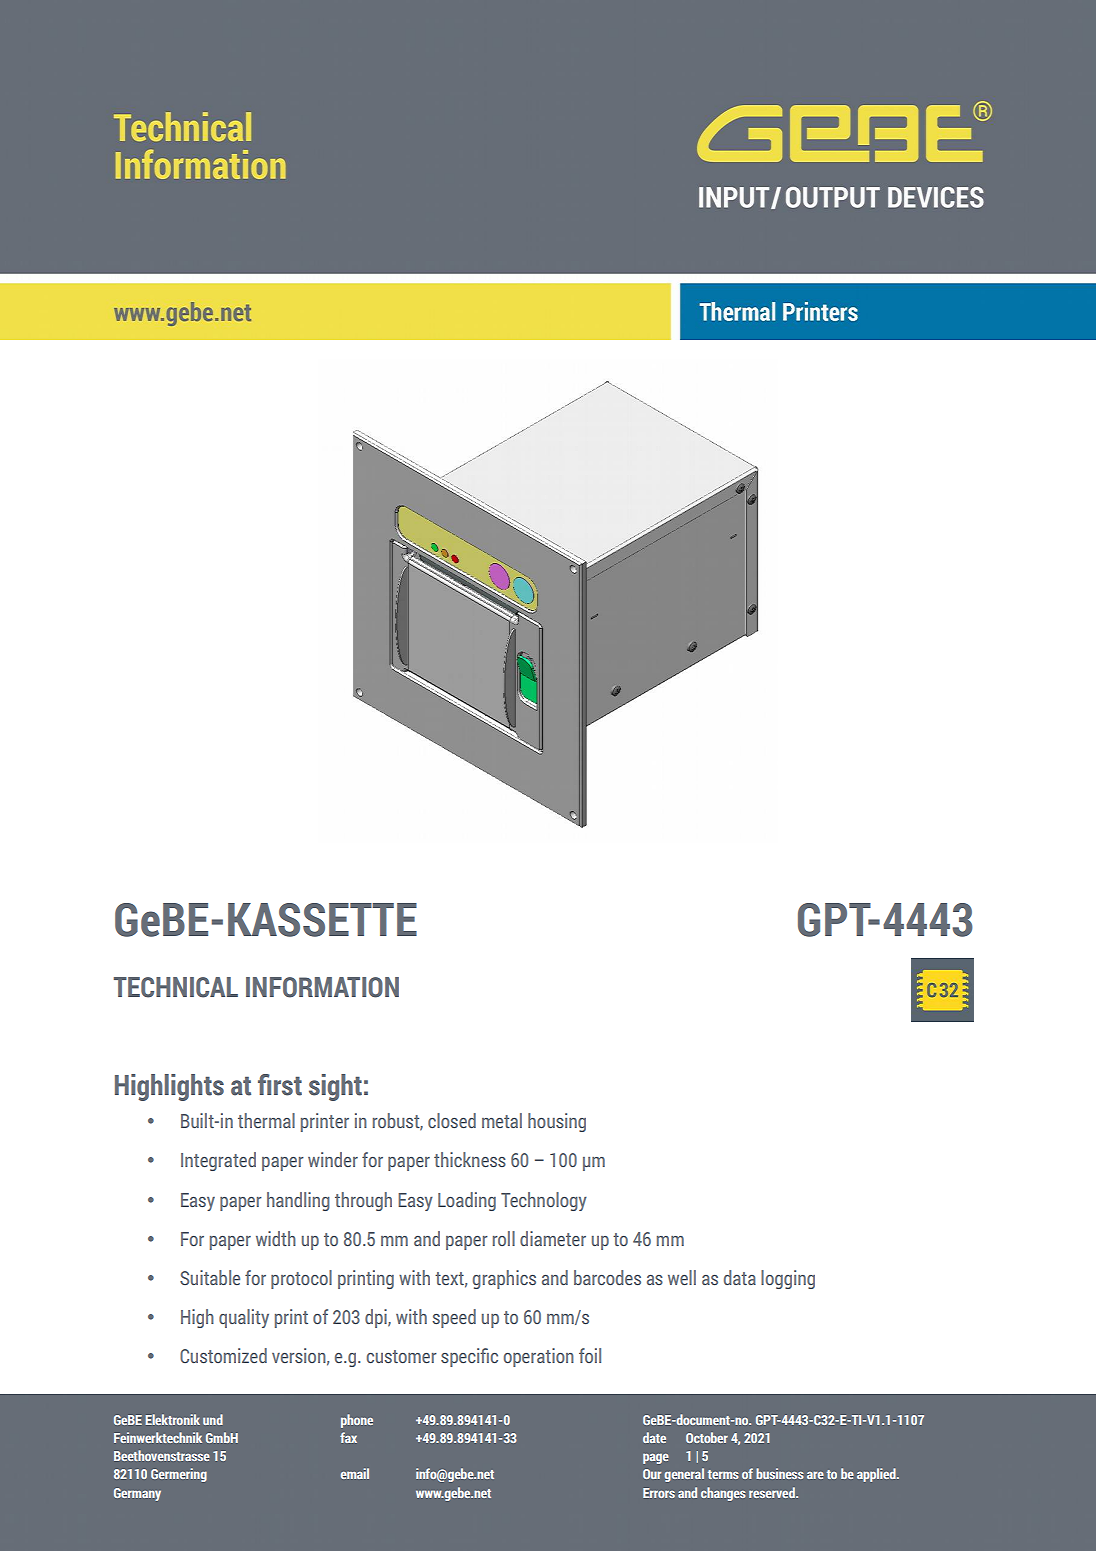  What do you see at coordinates (210, 1277) in the image?
I see `Suitable` at bounding box center [210, 1277].
